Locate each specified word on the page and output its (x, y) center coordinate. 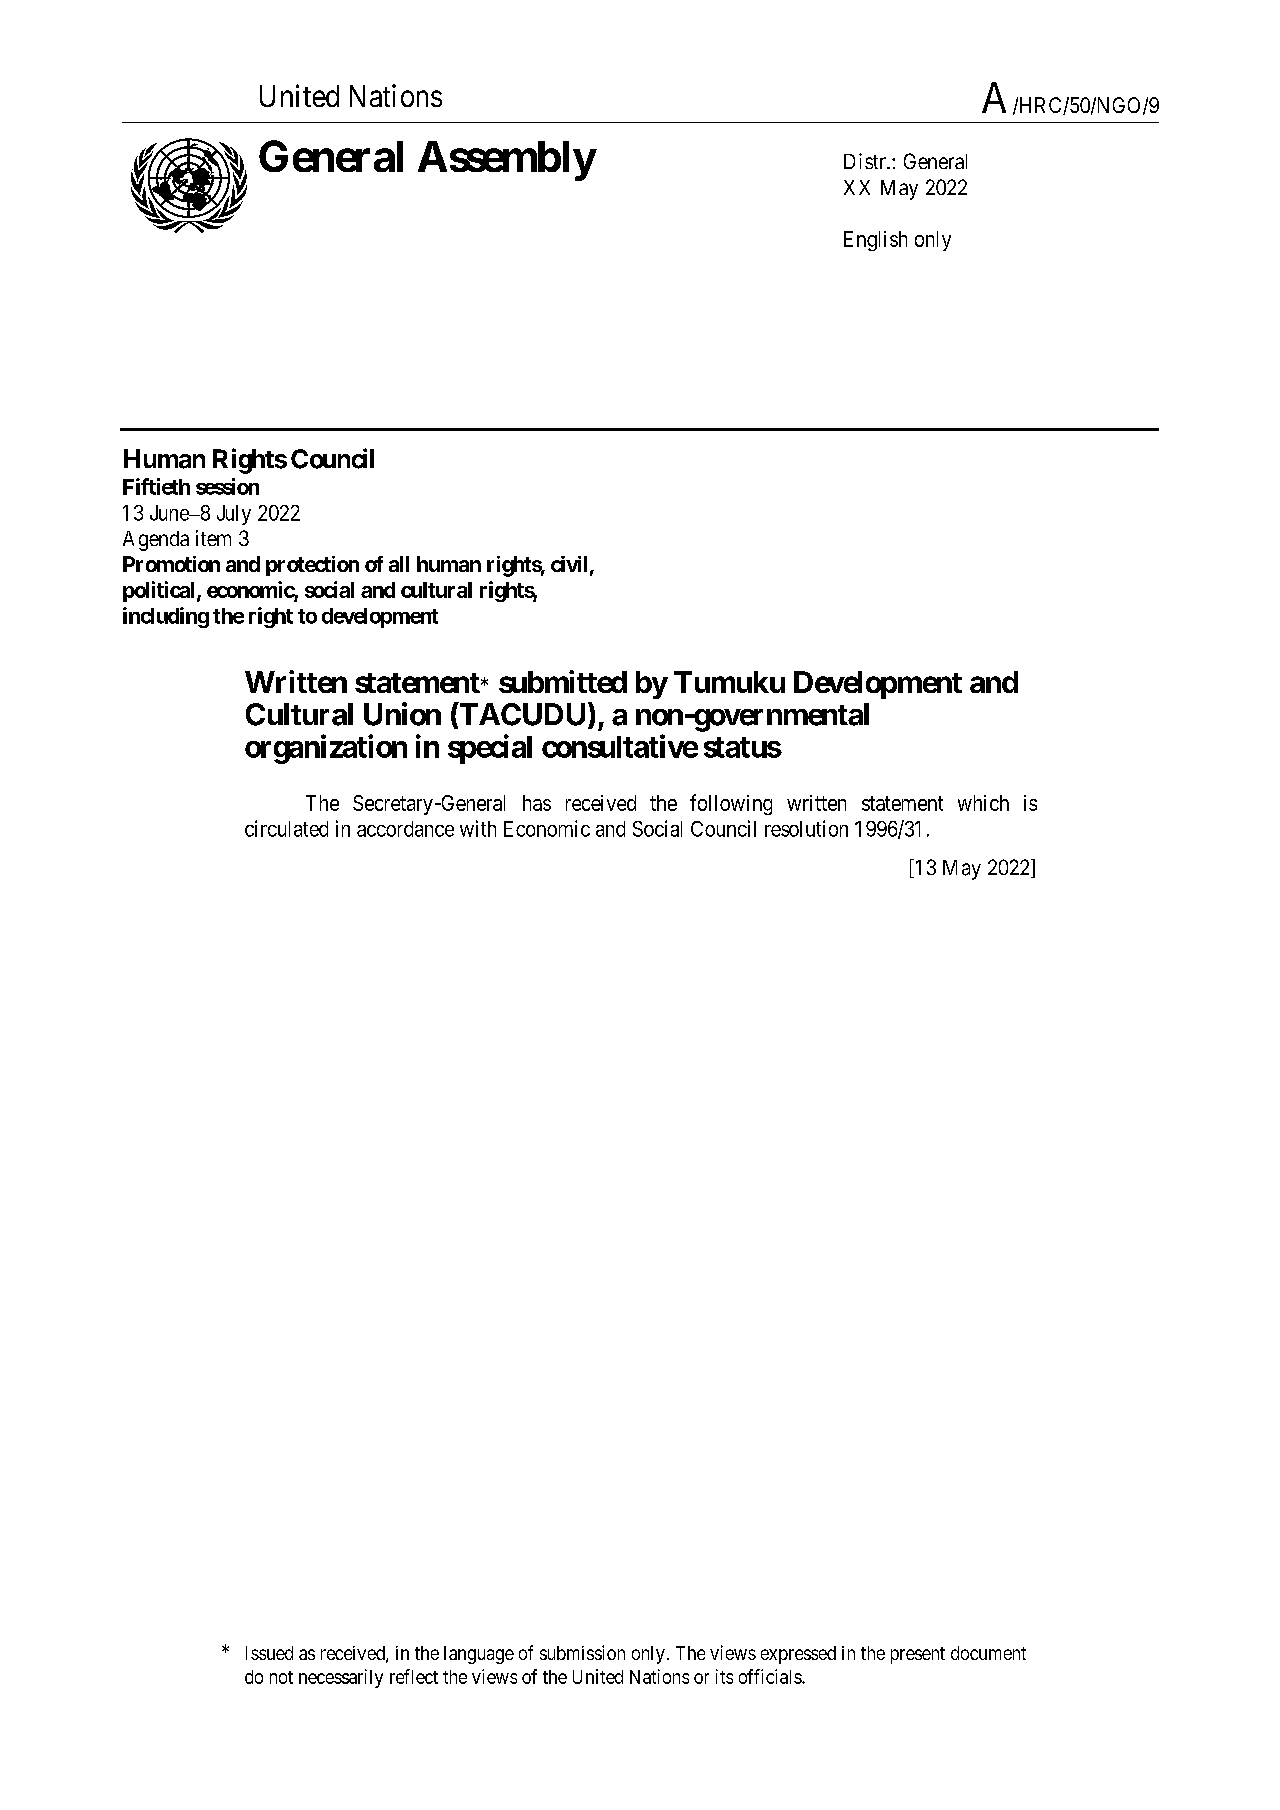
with (478, 828)
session (227, 486)
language (479, 1655)
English (875, 241)
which (983, 803)
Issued (269, 1653)
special (490, 749)
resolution (806, 828)
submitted (563, 681)
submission (582, 1652)
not (281, 1677)
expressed (798, 1655)
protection (312, 566)
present (918, 1655)
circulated (286, 828)
